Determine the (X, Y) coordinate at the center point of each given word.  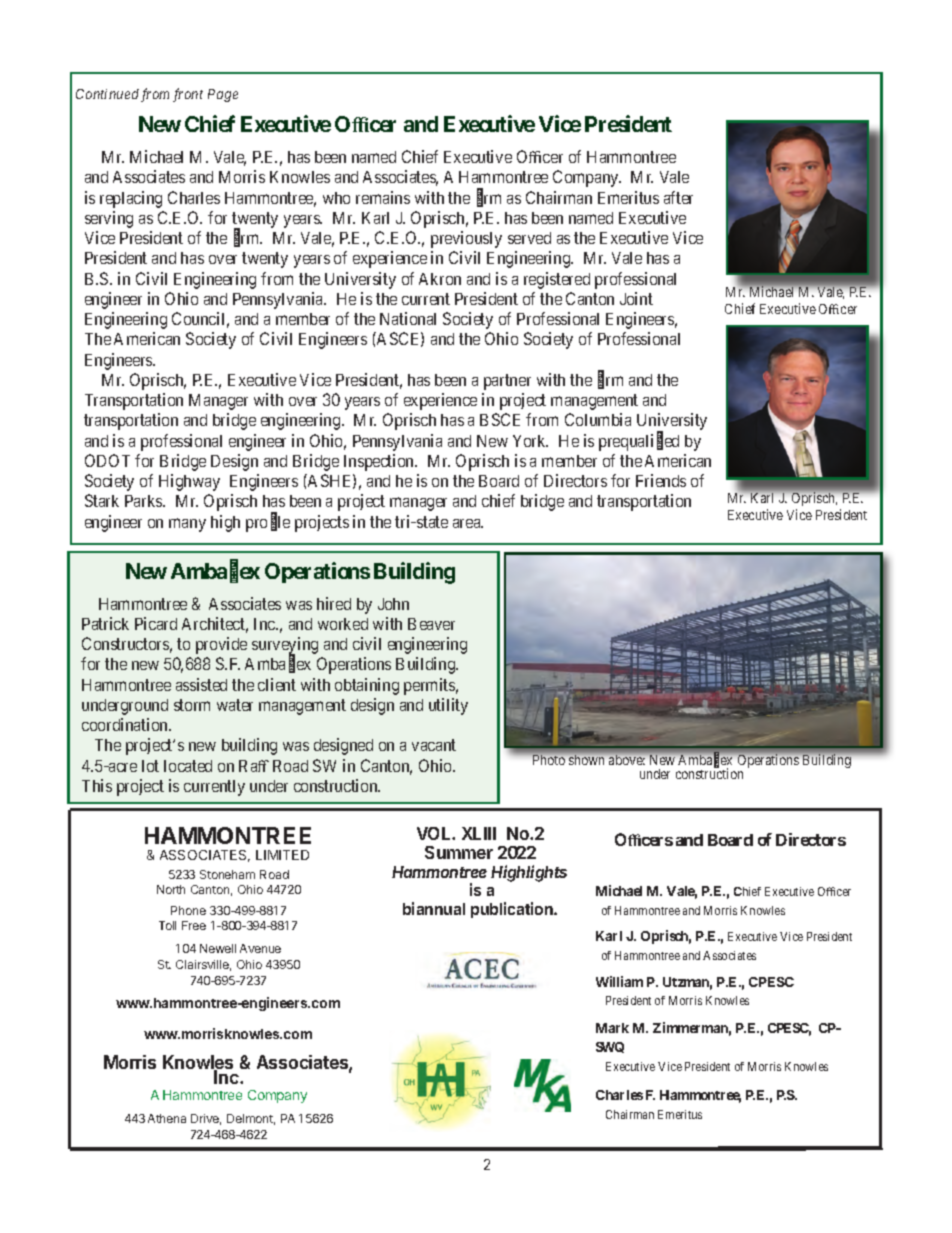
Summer (459, 852)
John (393, 604)
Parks (144, 501)
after (678, 197)
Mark (612, 1028)
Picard (156, 623)
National (408, 318)
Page (223, 95)
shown (586, 760)
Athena (167, 1118)
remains (383, 197)
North (171, 889)
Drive (206, 1119)
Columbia (598, 419)
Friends (661, 480)
